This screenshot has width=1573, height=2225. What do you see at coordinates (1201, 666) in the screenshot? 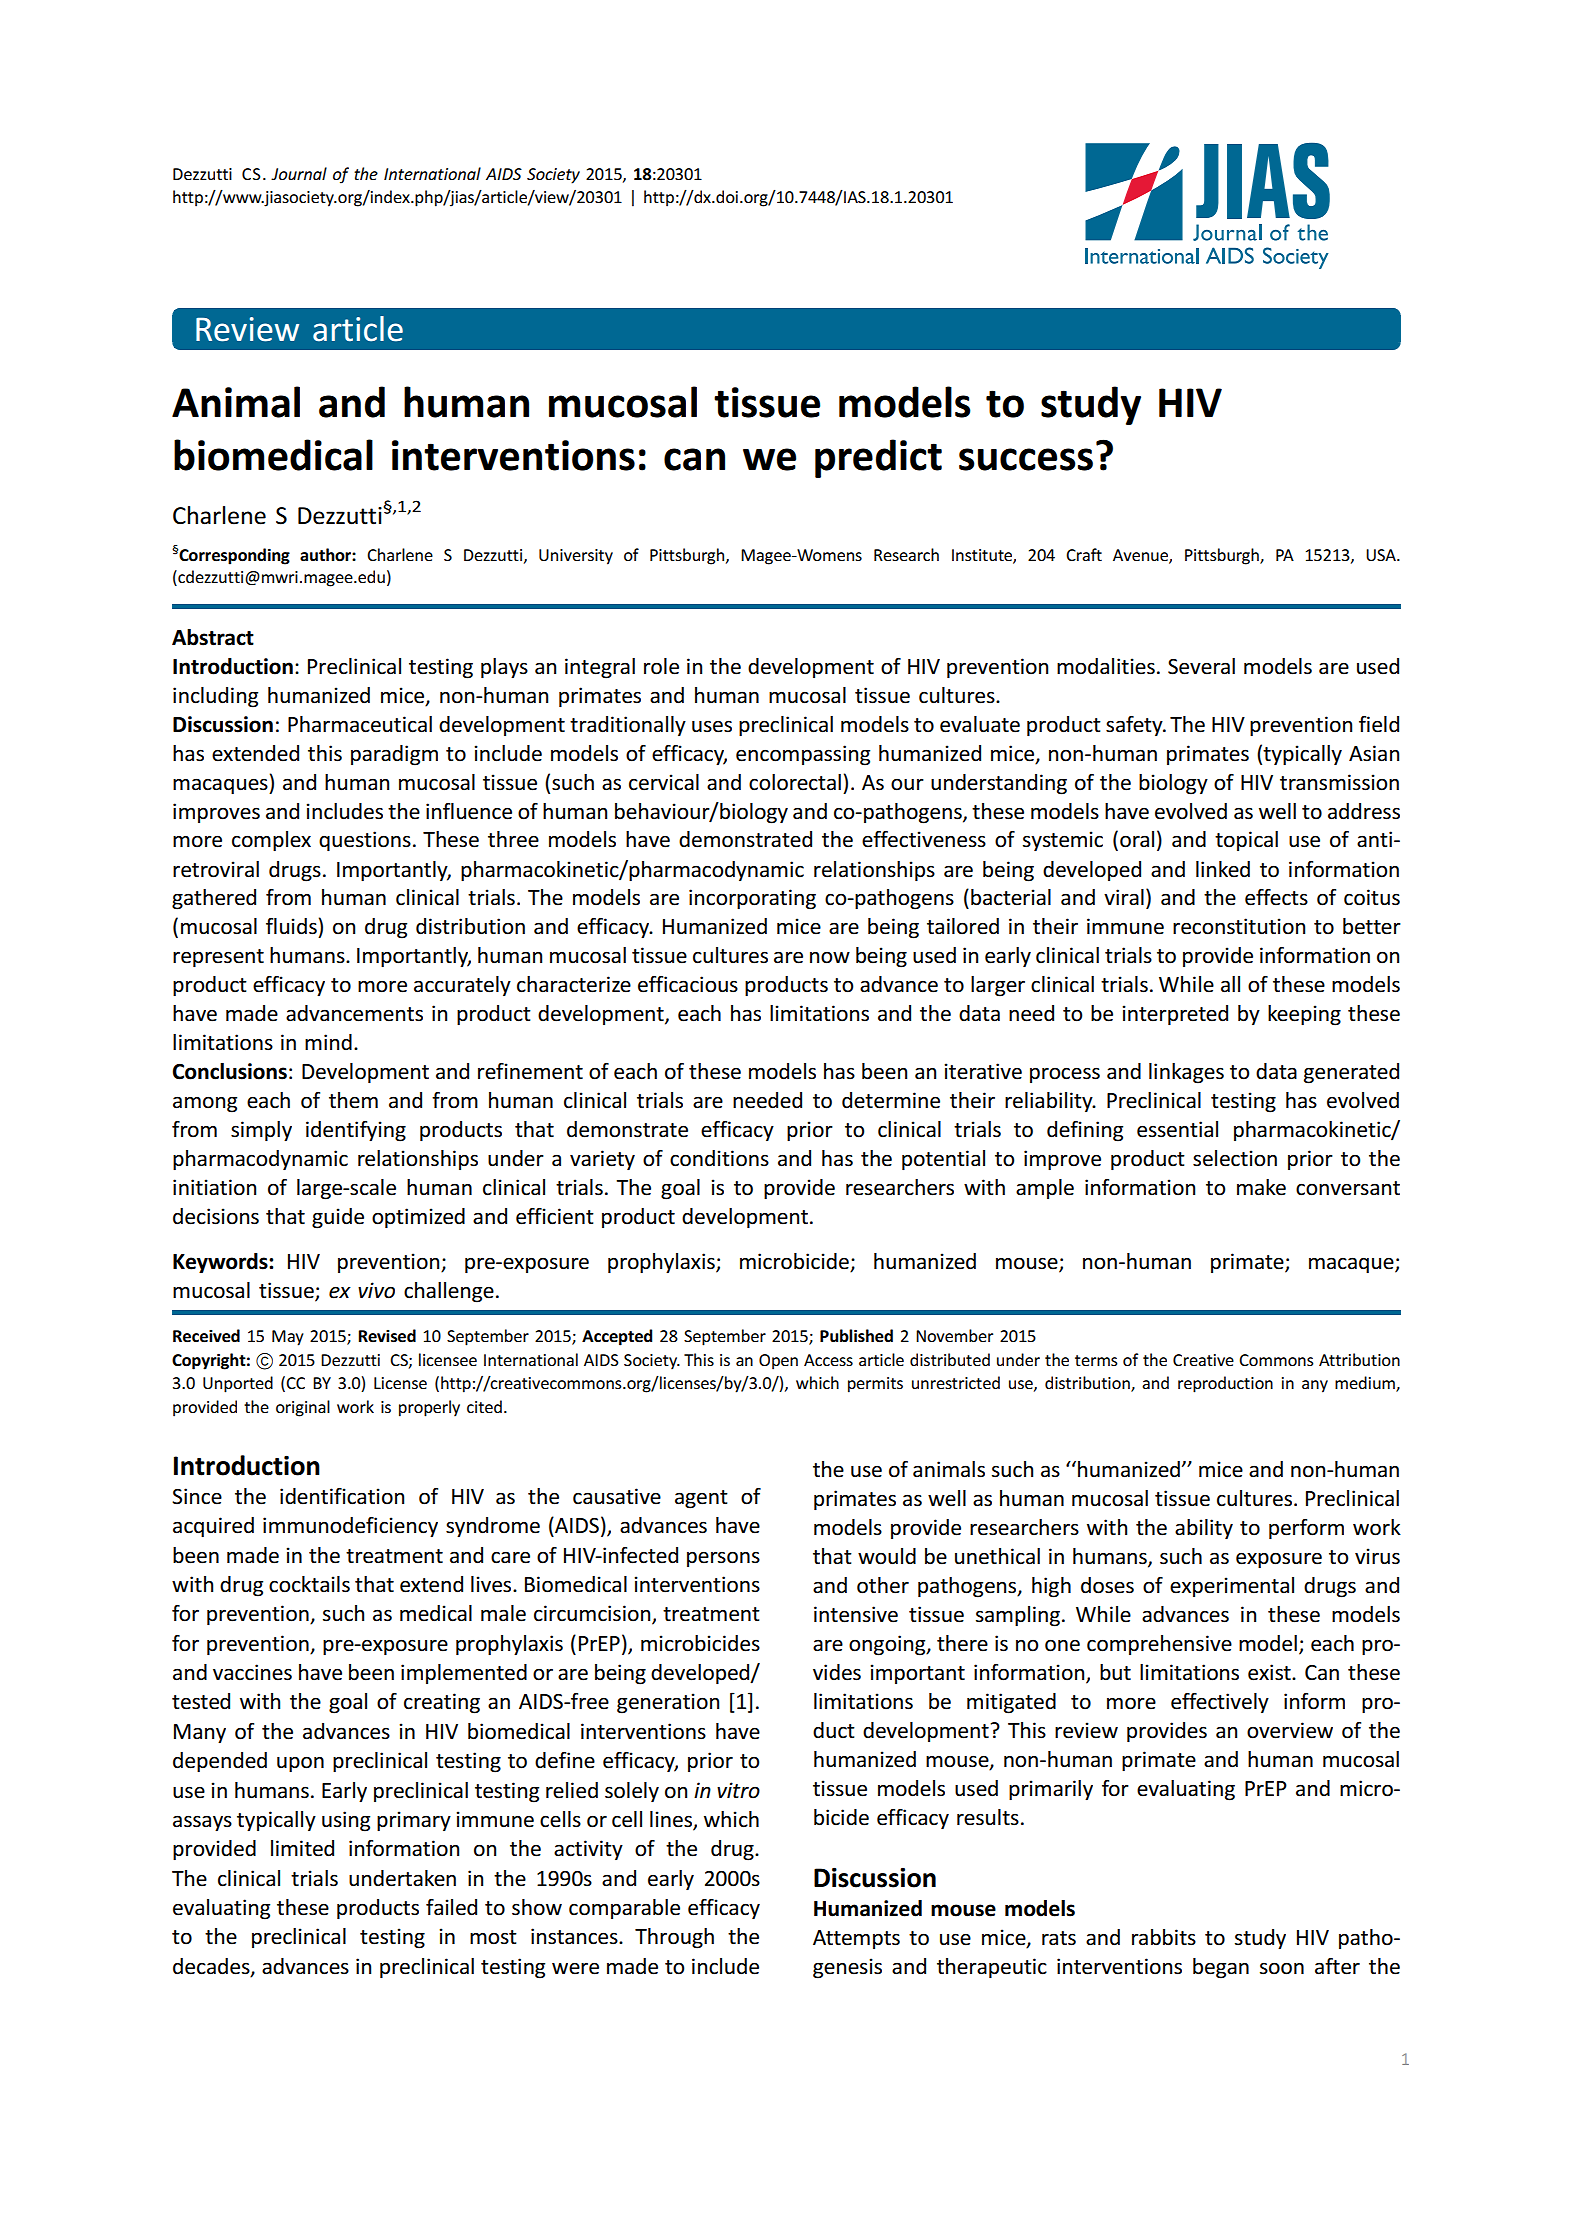
I see `Several` at bounding box center [1201, 666].
